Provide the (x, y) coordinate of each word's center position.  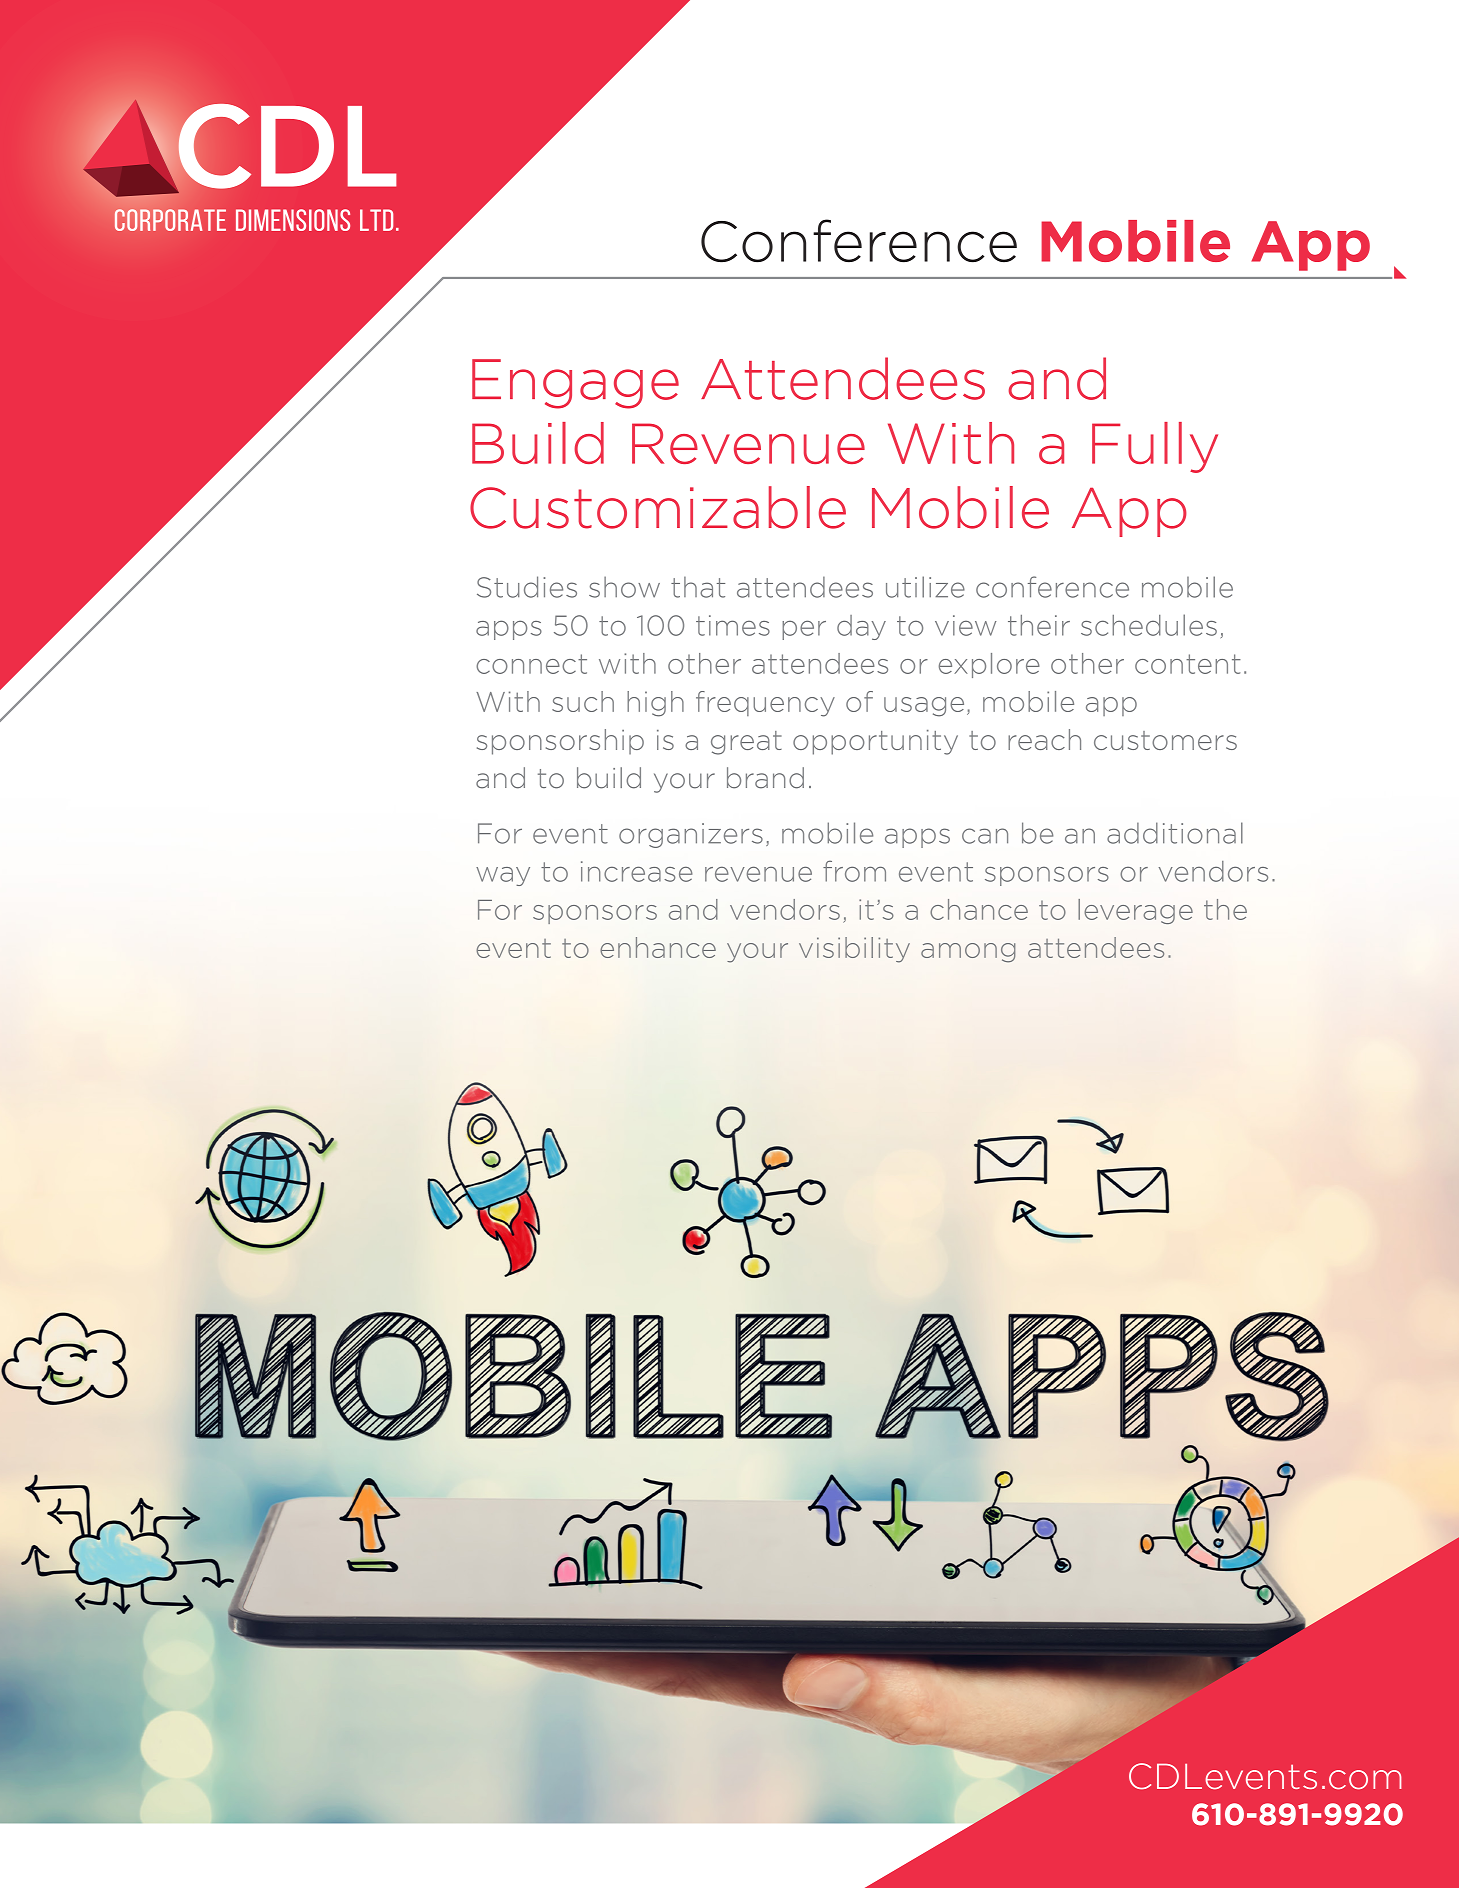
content (1188, 664)
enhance (658, 947)
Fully (1155, 447)
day (861, 627)
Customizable (658, 507)
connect (531, 664)
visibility (854, 950)
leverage (1135, 911)
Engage (575, 384)
